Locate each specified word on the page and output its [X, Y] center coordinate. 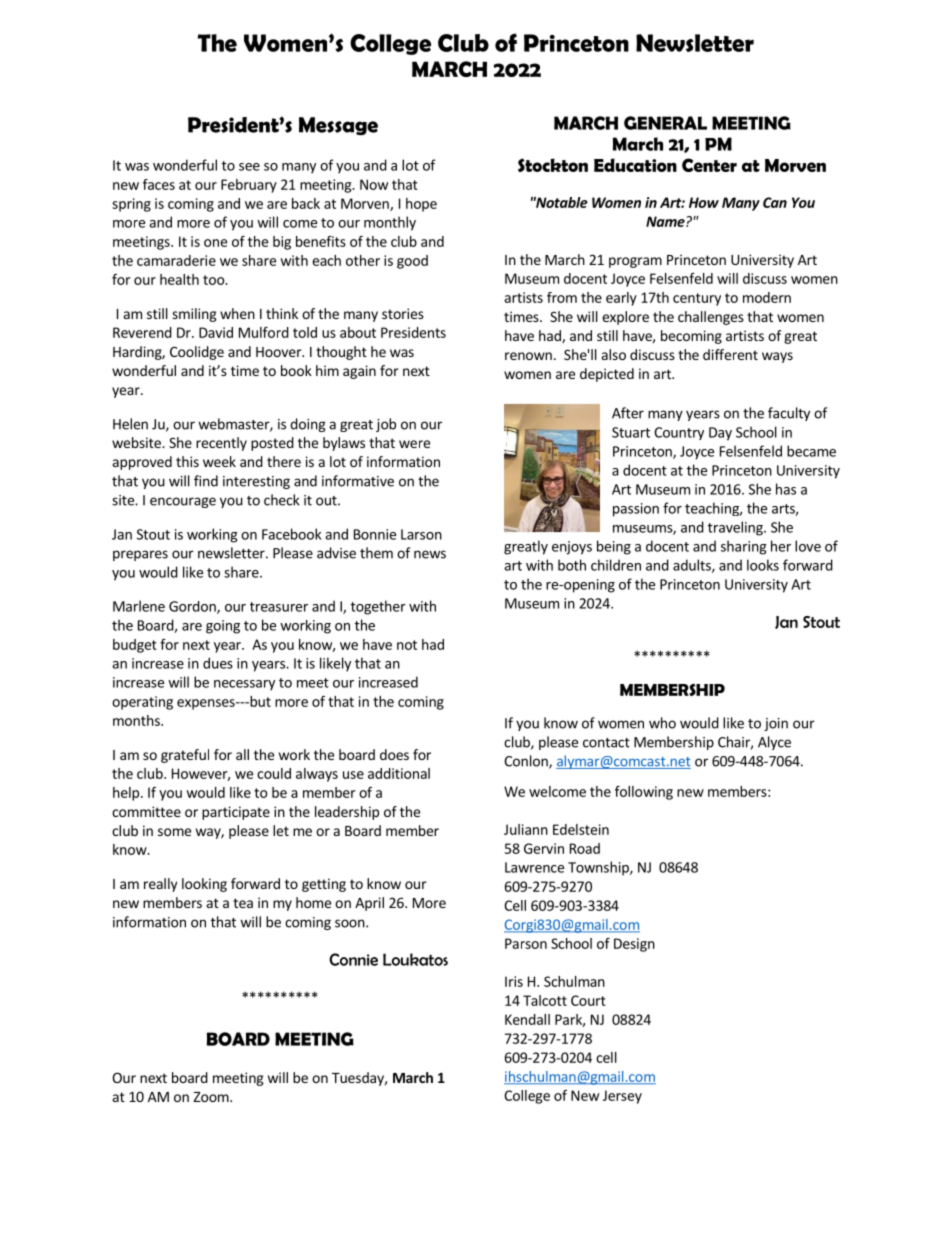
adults [693, 566]
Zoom [212, 1097]
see [249, 167]
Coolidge [197, 353]
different [730, 354]
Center [709, 165]
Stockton [553, 165]
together [378, 607]
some [174, 832]
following [644, 793]
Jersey [622, 1097]
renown [528, 356]
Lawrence [534, 867]
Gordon [193, 607]
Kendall [527, 1019]
